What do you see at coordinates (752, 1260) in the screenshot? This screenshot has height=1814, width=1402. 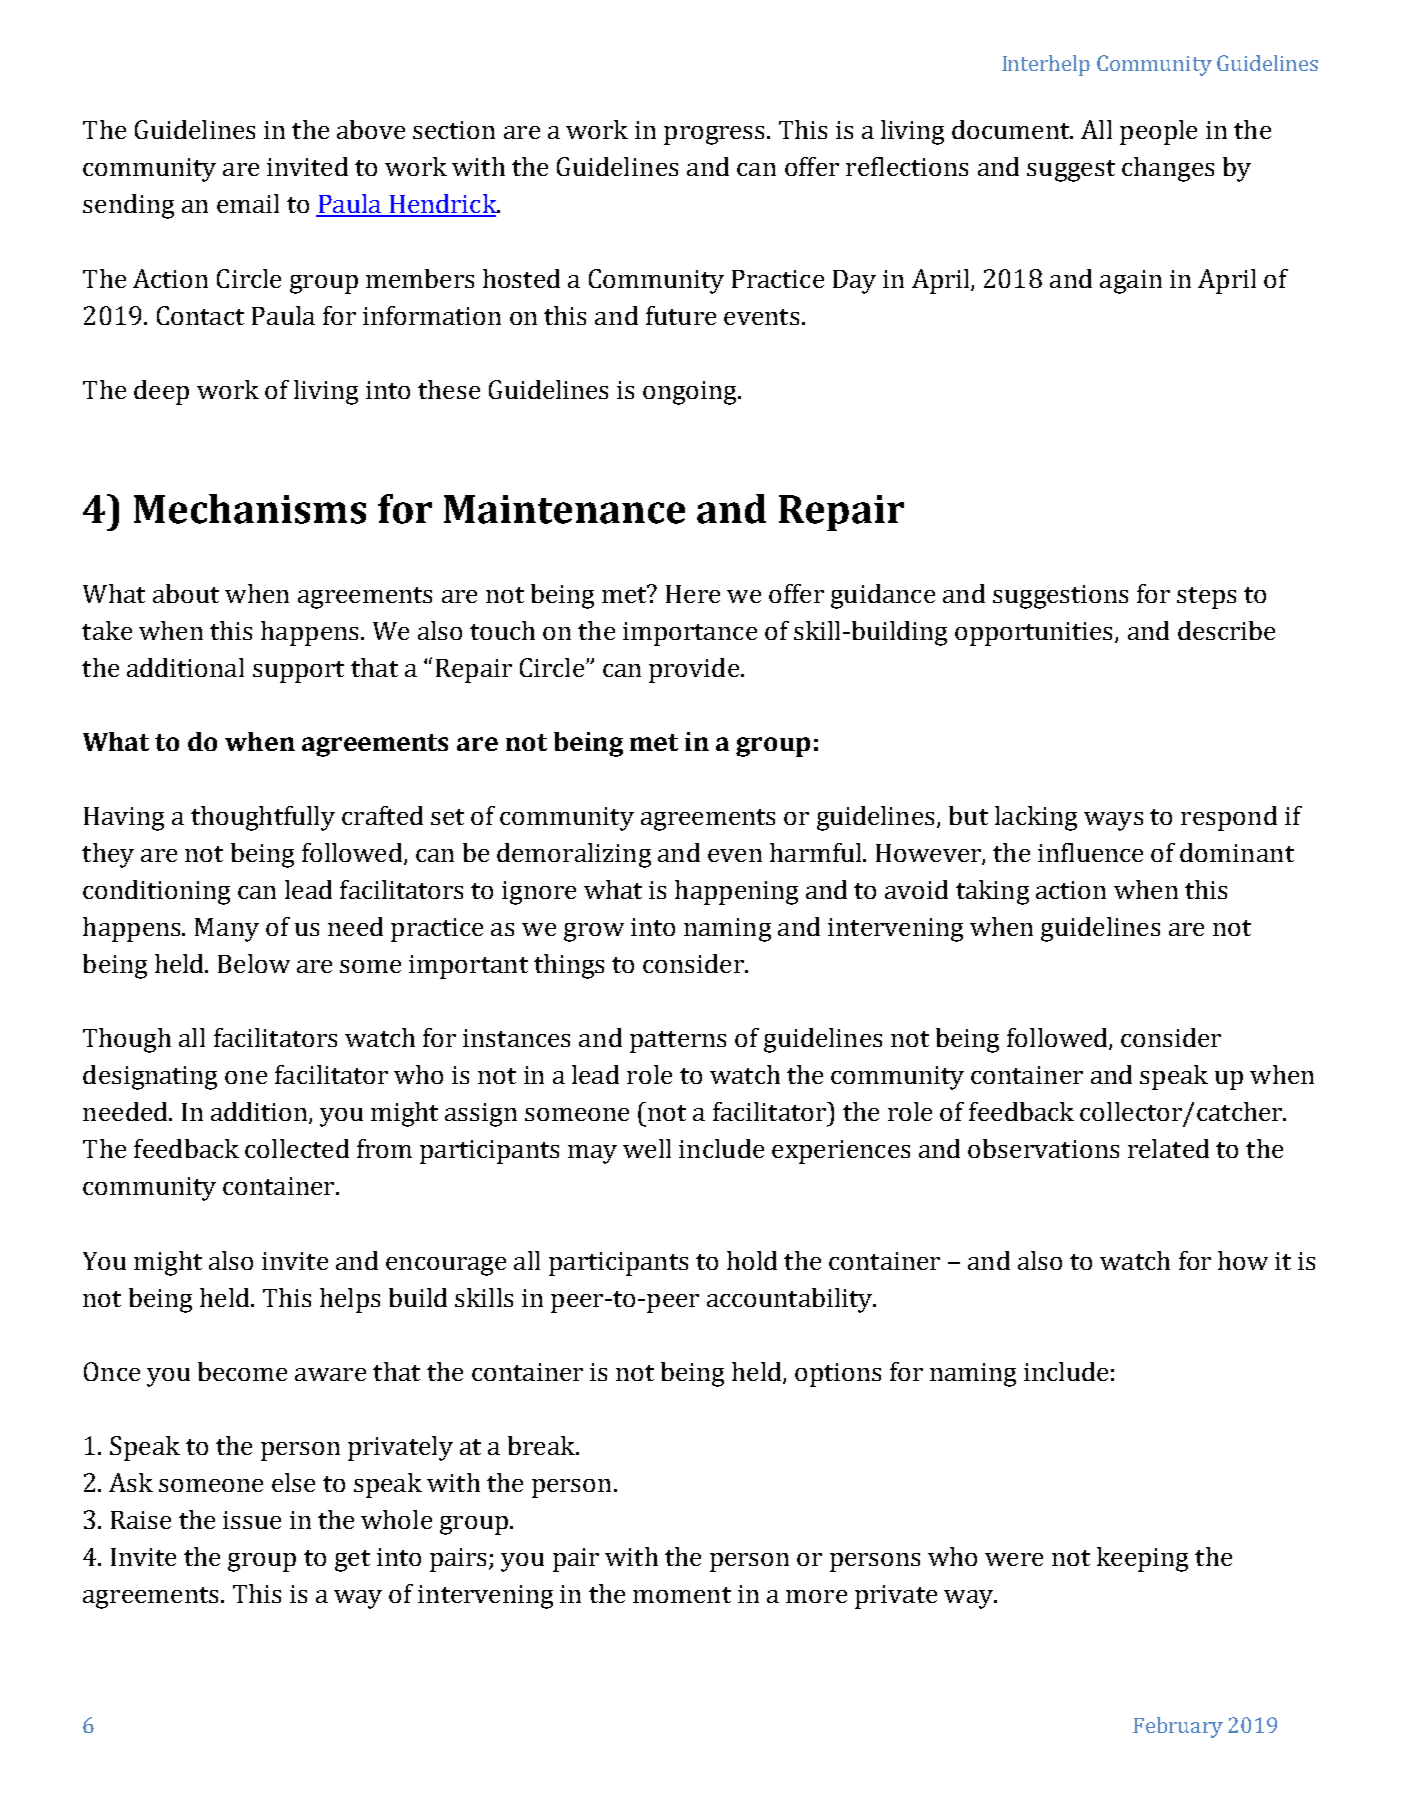 I see `hold` at bounding box center [752, 1260].
